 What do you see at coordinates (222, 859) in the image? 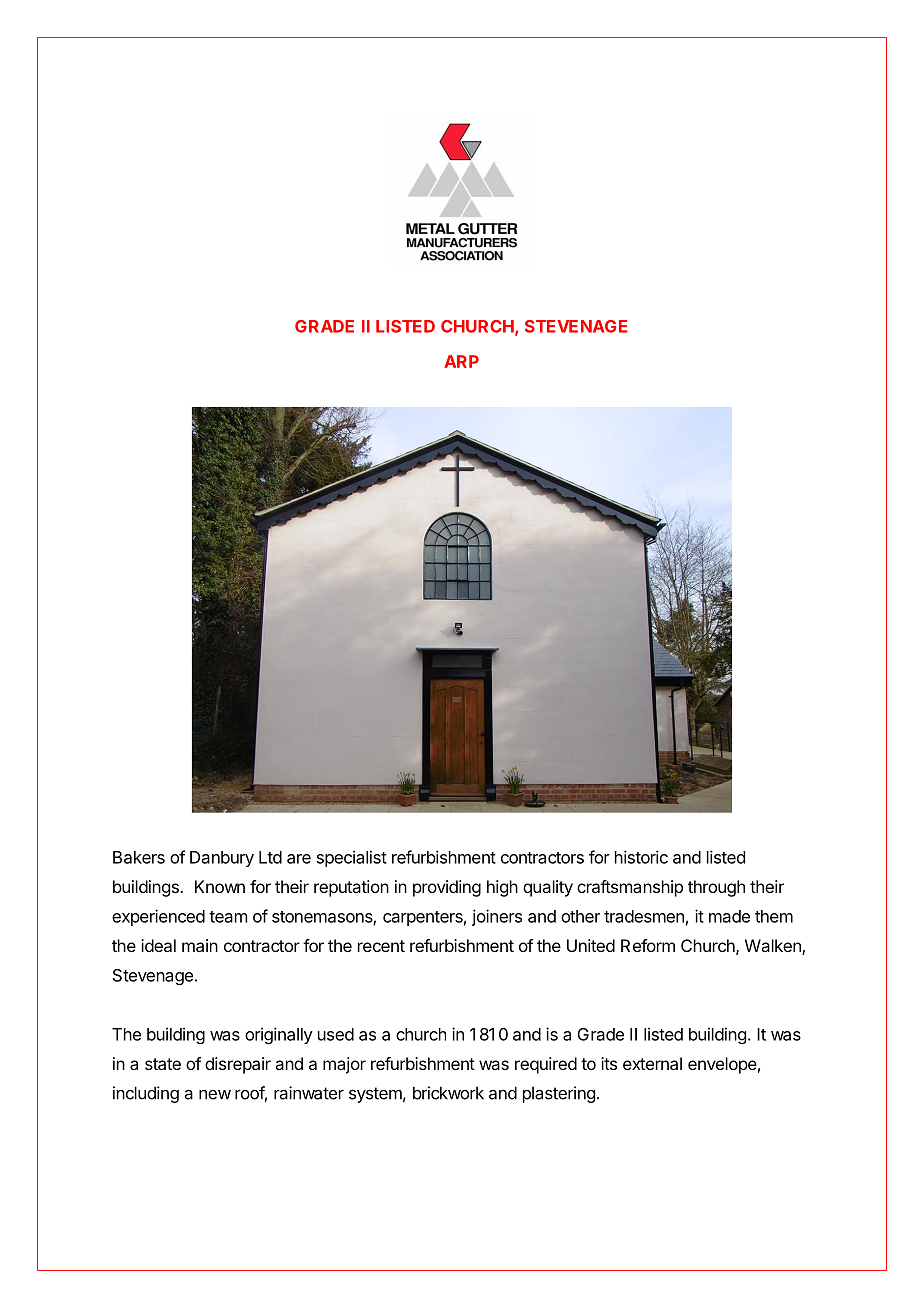
I see `Danbury` at bounding box center [222, 859].
